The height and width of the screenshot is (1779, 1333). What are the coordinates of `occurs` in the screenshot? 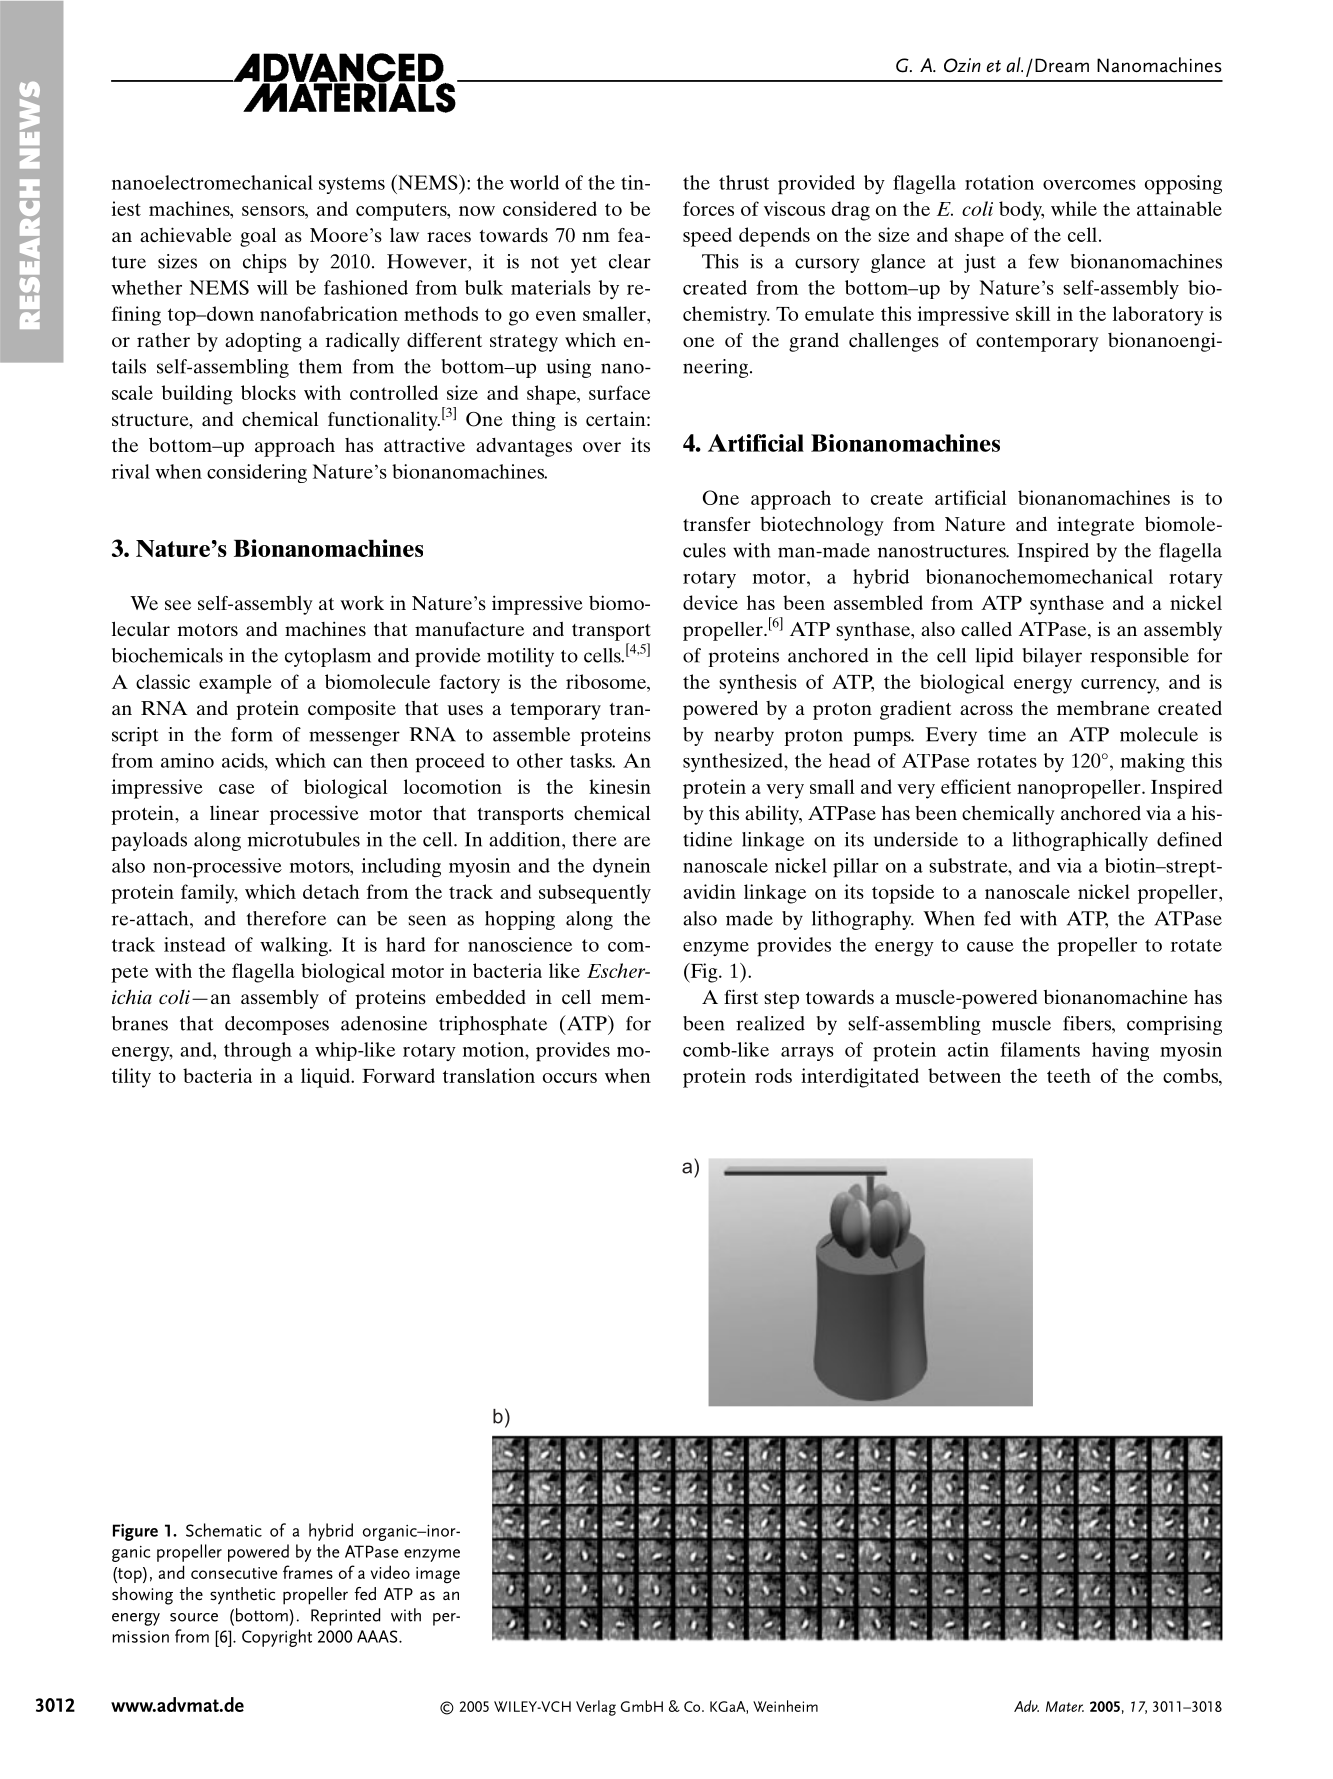 It's located at (570, 1078).
